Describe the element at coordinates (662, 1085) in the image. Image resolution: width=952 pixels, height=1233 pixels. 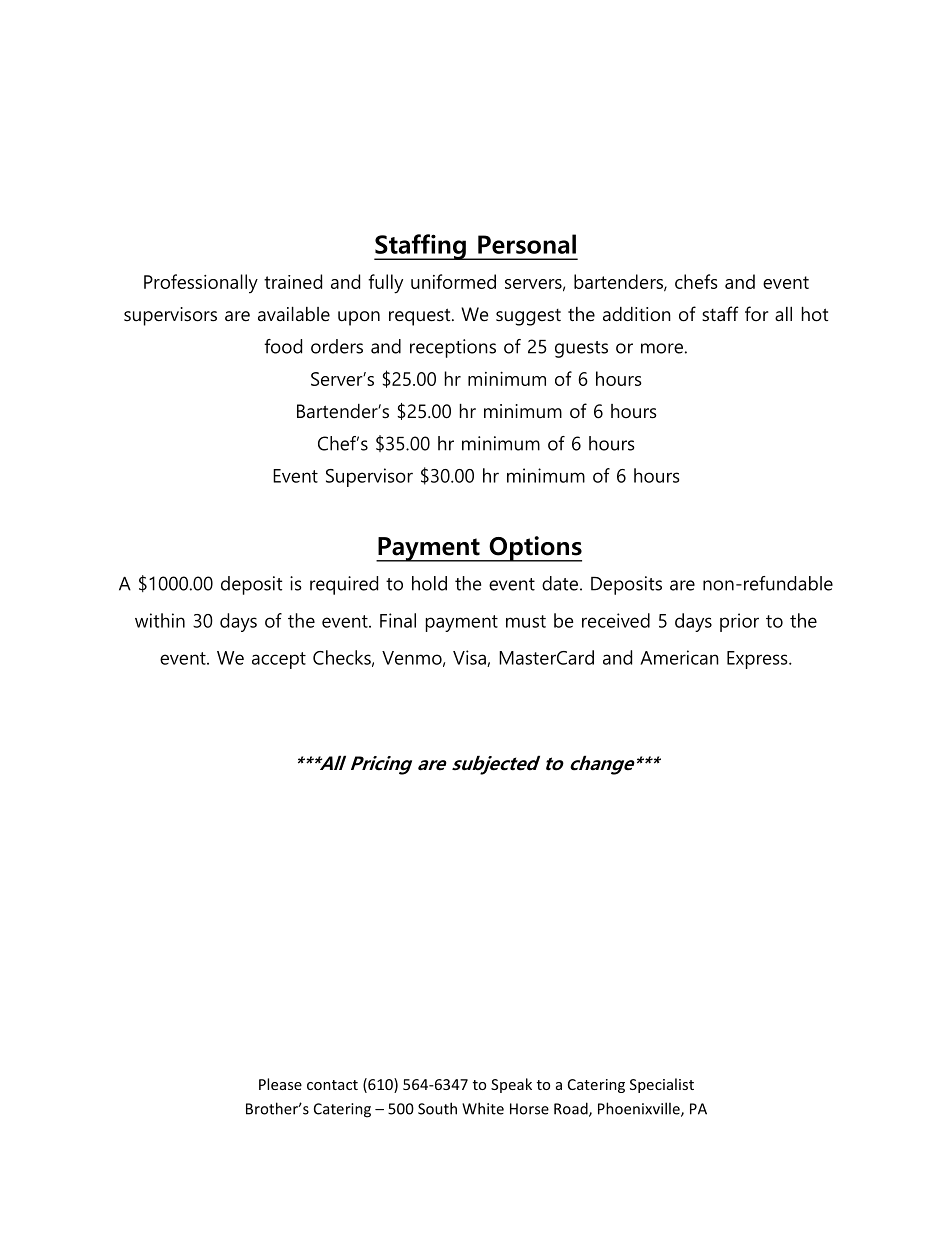
I see `Specialist` at that location.
